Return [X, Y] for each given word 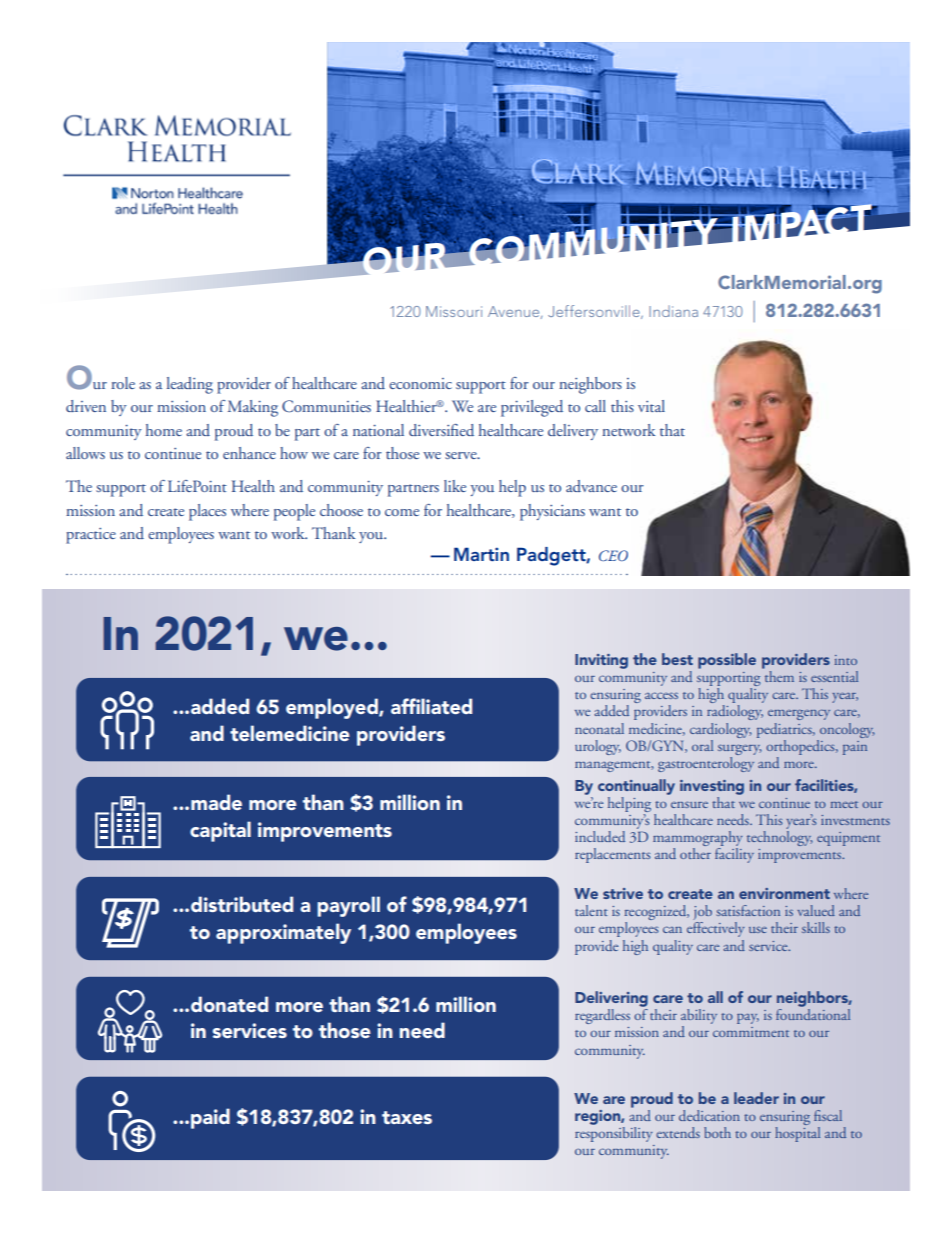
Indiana [673, 311]
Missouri [454, 311]
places [207, 512]
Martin [481, 554]
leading [190, 385]
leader [756, 1098]
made [216, 802]
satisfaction [748, 910]
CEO [613, 555]
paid [210, 1118]
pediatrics [785, 730]
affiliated [431, 706]
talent [591, 910]
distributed [242, 904]
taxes [407, 1117]
